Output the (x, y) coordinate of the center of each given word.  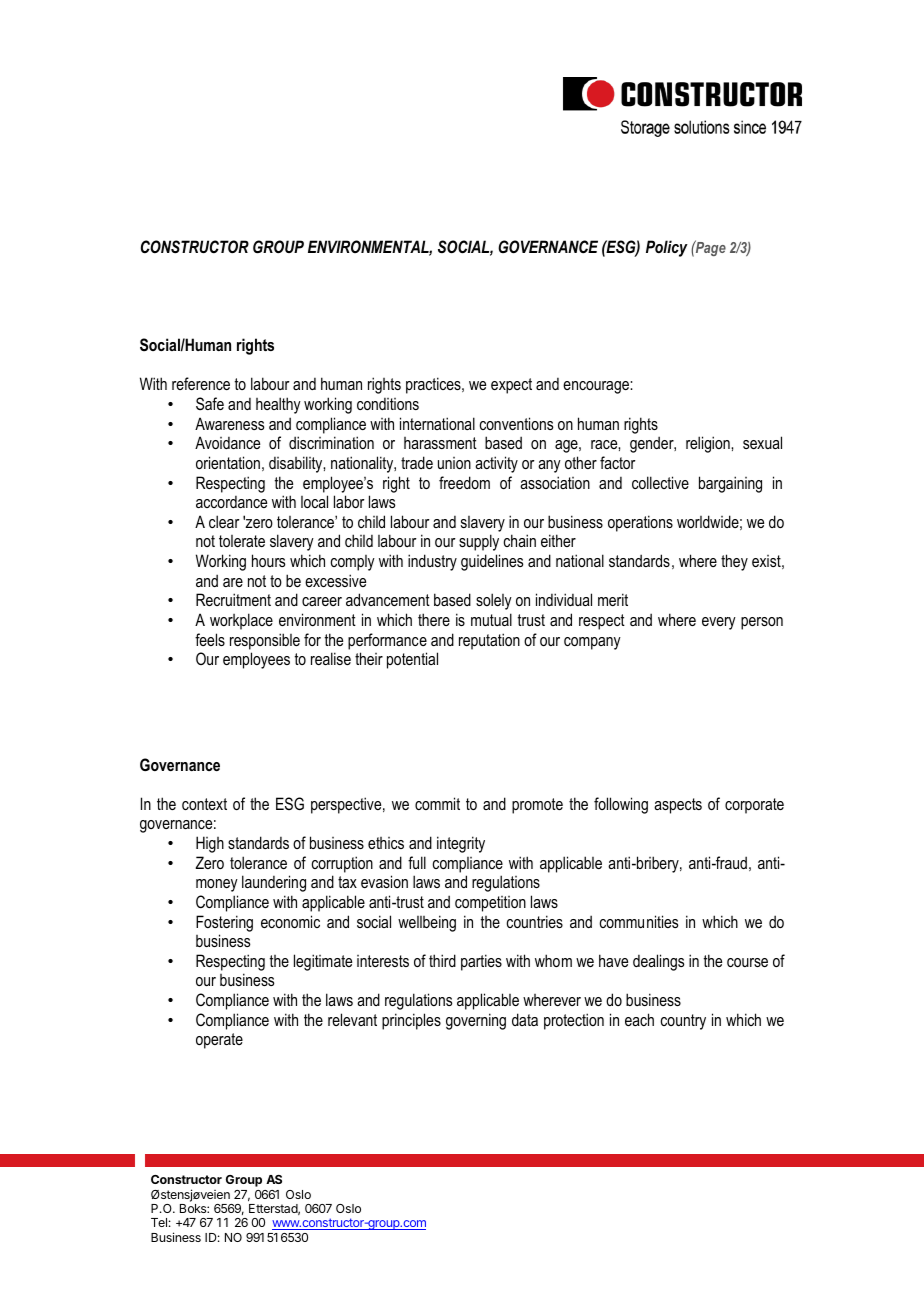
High (210, 844)
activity (496, 464)
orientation (228, 462)
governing (476, 1021)
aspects (678, 806)
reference (201, 383)
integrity (461, 844)
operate (219, 1041)
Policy (667, 248)
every (719, 623)
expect (511, 386)
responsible (265, 641)
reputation (489, 641)
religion (709, 444)
